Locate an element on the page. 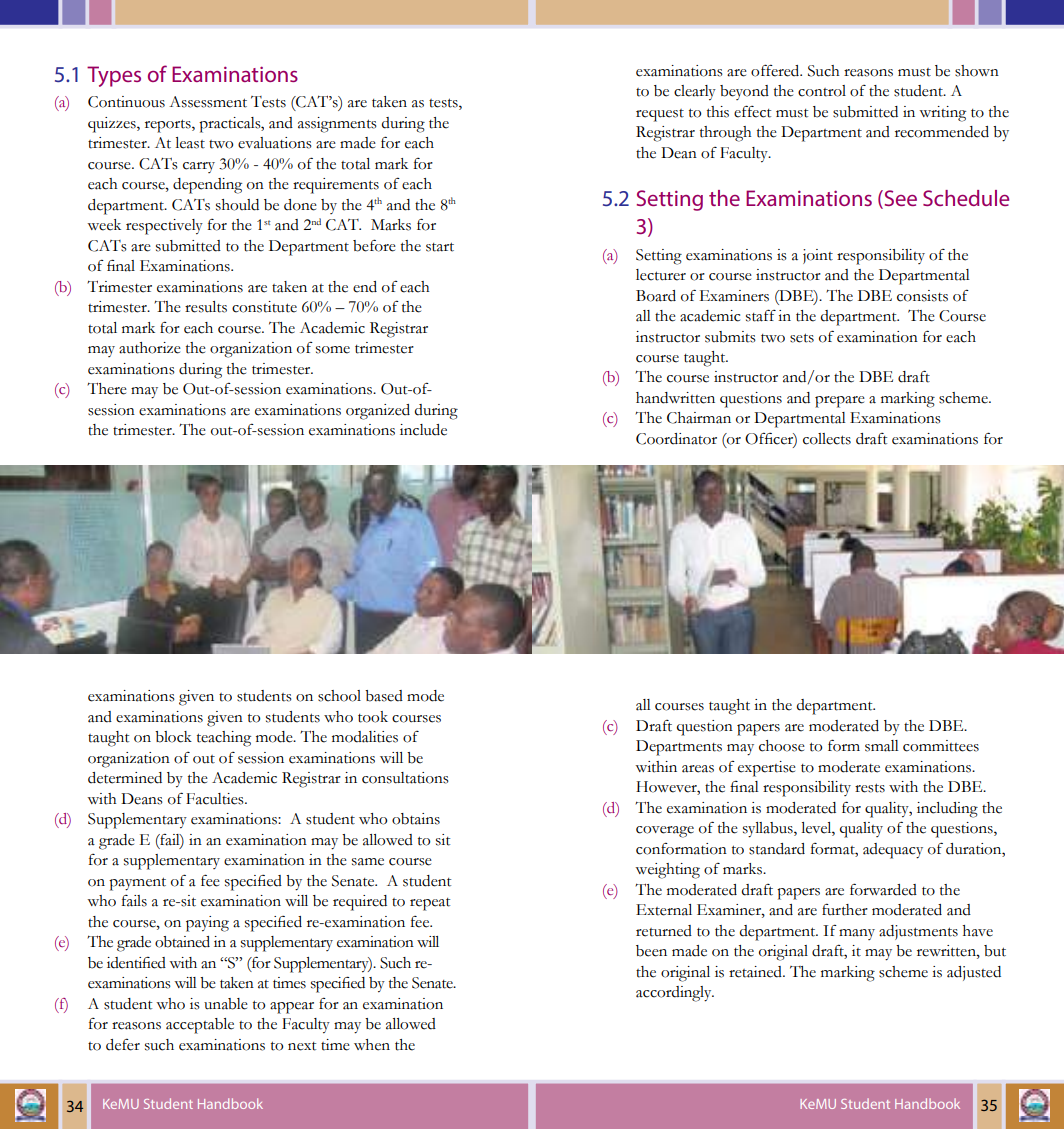  Coordinator is located at coordinates (676, 439).
